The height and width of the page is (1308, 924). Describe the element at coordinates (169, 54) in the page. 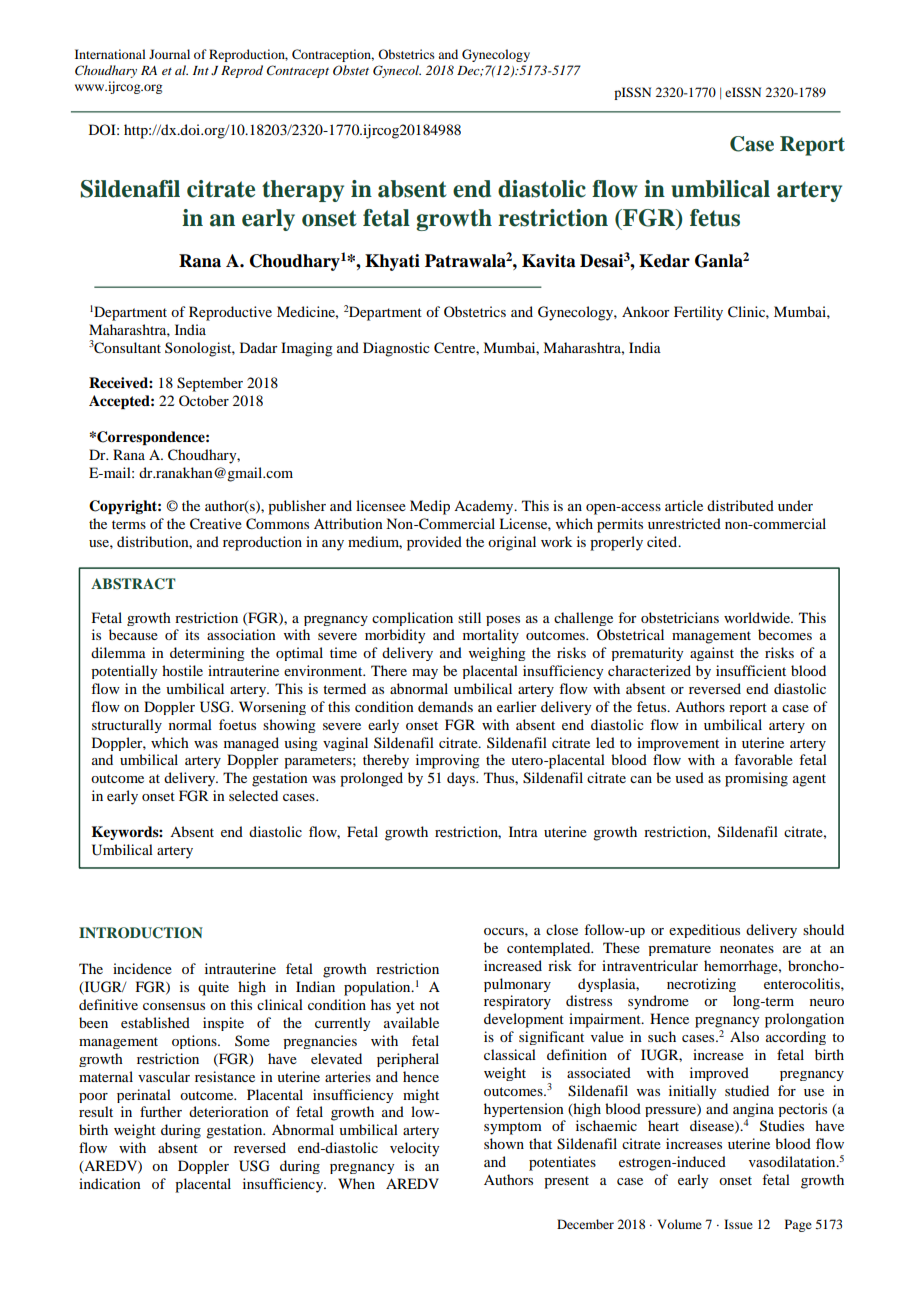

I see `Journal` at that location.
